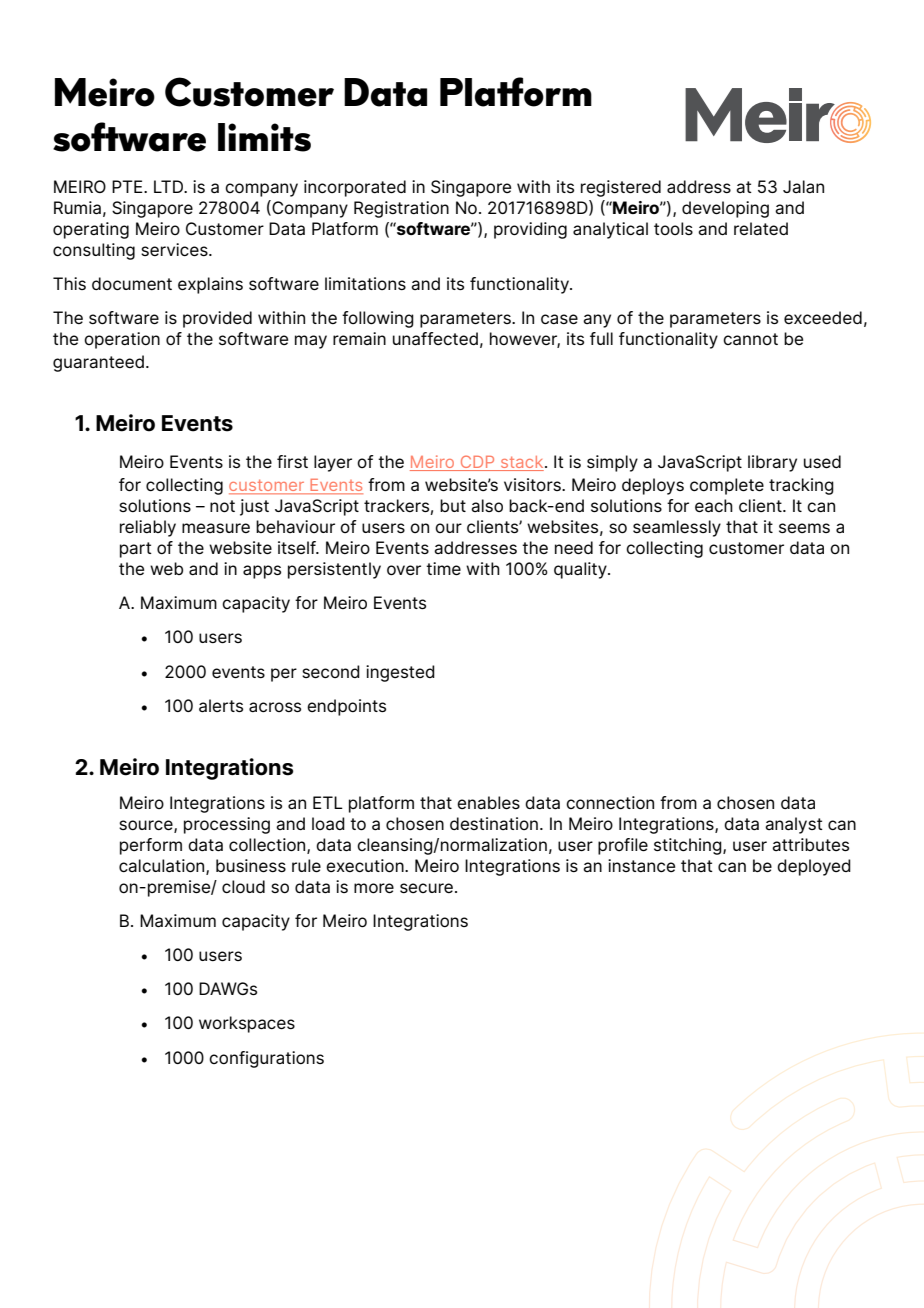 The width and height of the document is (924, 1308). Describe the element at coordinates (170, 186) in the document. I see `LTD` at that location.
